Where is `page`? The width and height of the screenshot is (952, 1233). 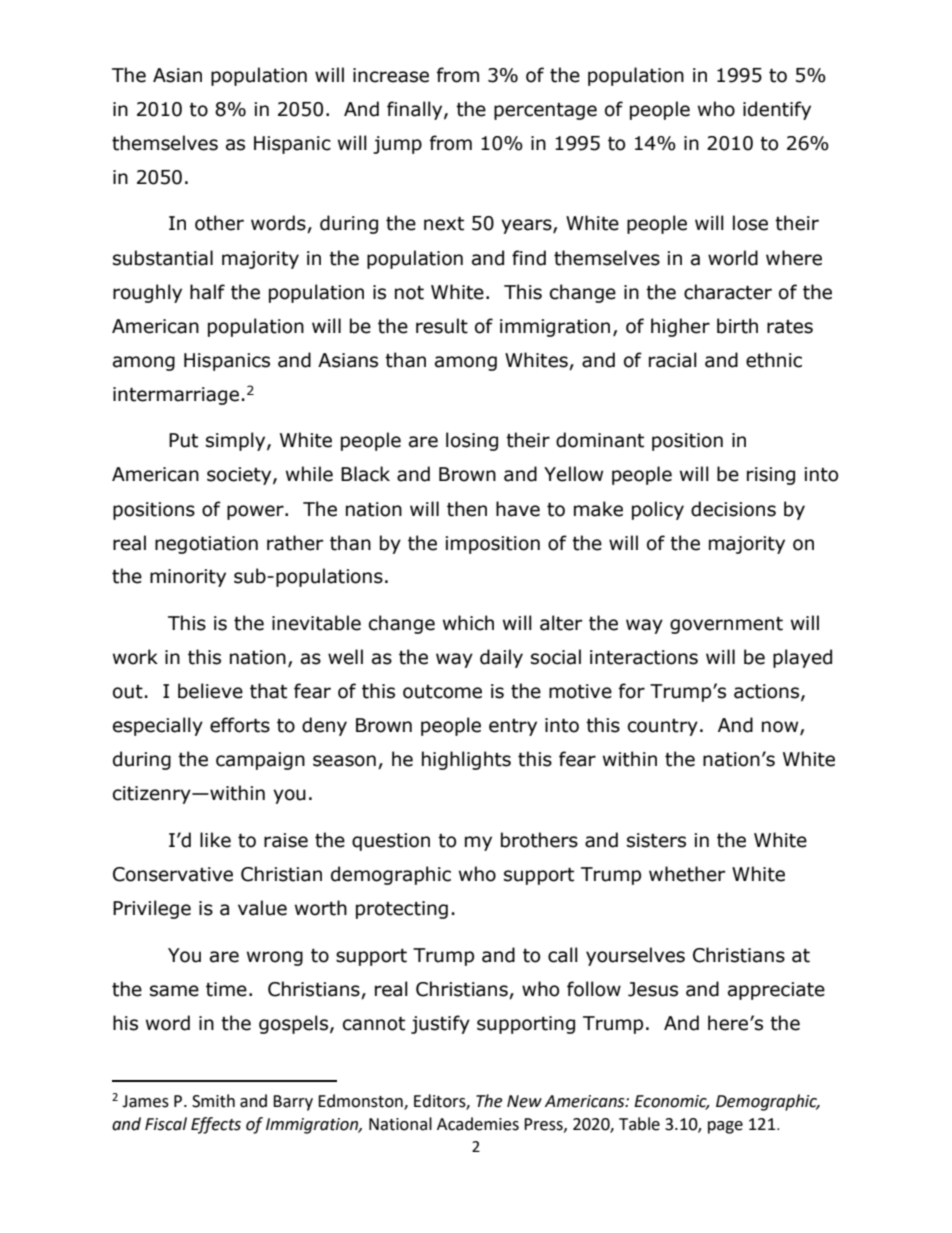
page is located at coordinates (725, 1127).
